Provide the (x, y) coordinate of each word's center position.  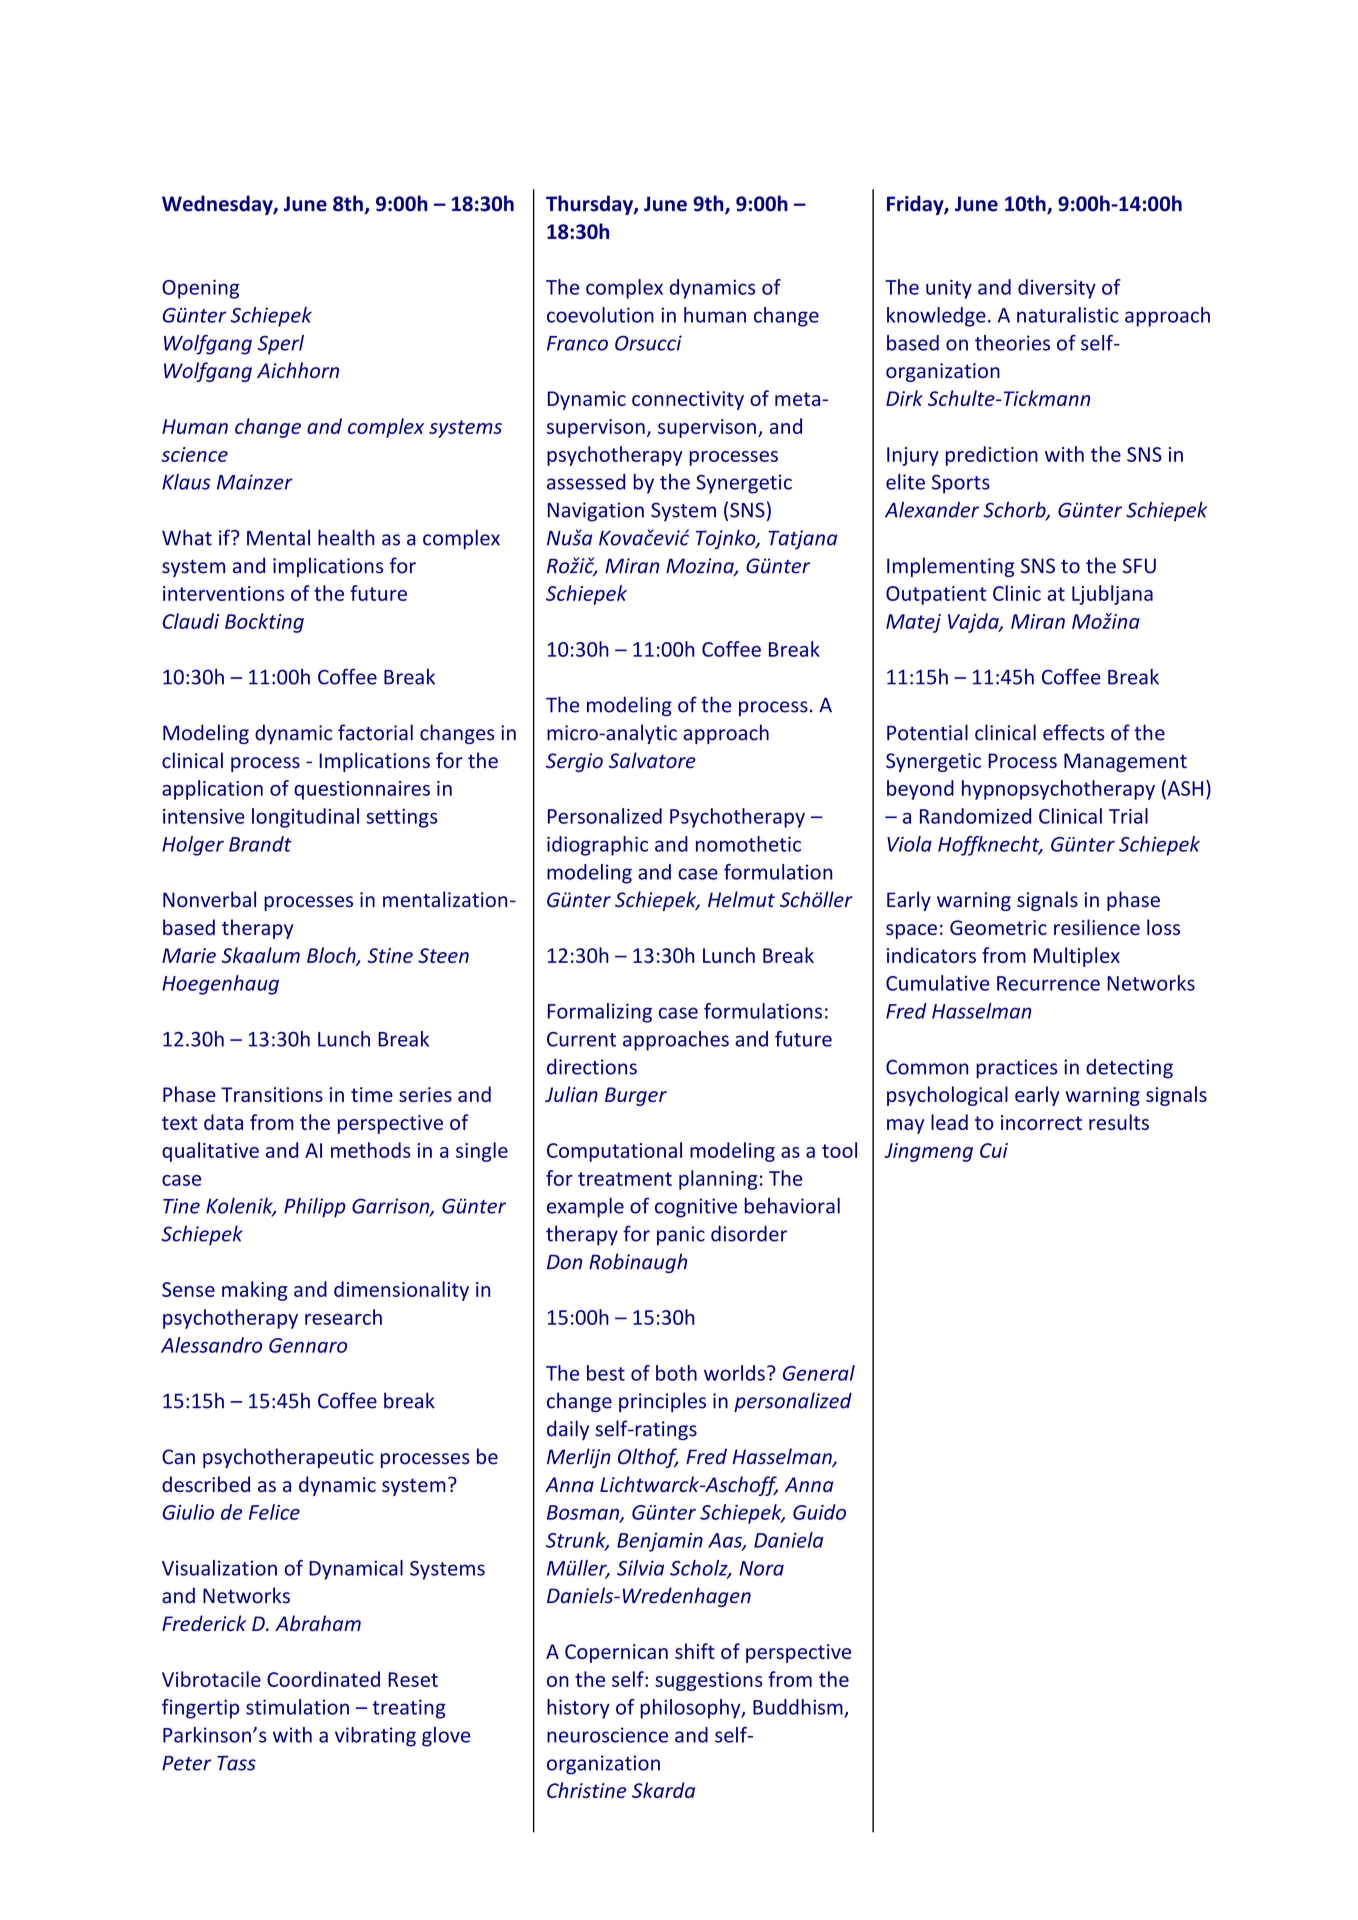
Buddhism (799, 1708)
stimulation (297, 1707)
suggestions (709, 1681)
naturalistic (1068, 315)
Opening (200, 289)
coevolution (600, 315)
